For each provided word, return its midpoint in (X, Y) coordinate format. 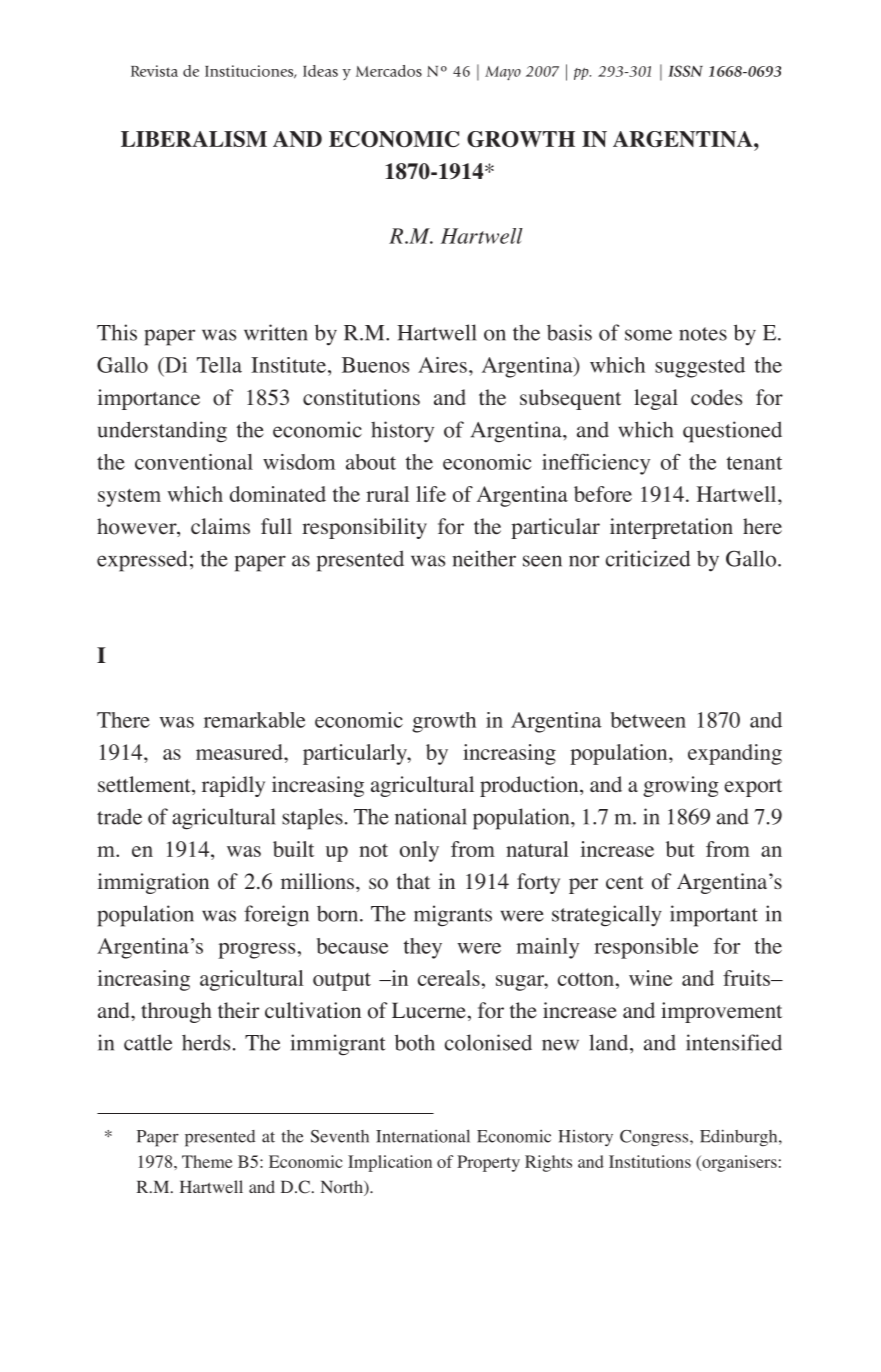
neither (484, 558)
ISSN (685, 71)
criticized (648, 558)
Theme (207, 1161)
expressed (142, 561)
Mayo (503, 73)
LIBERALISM (194, 139)
